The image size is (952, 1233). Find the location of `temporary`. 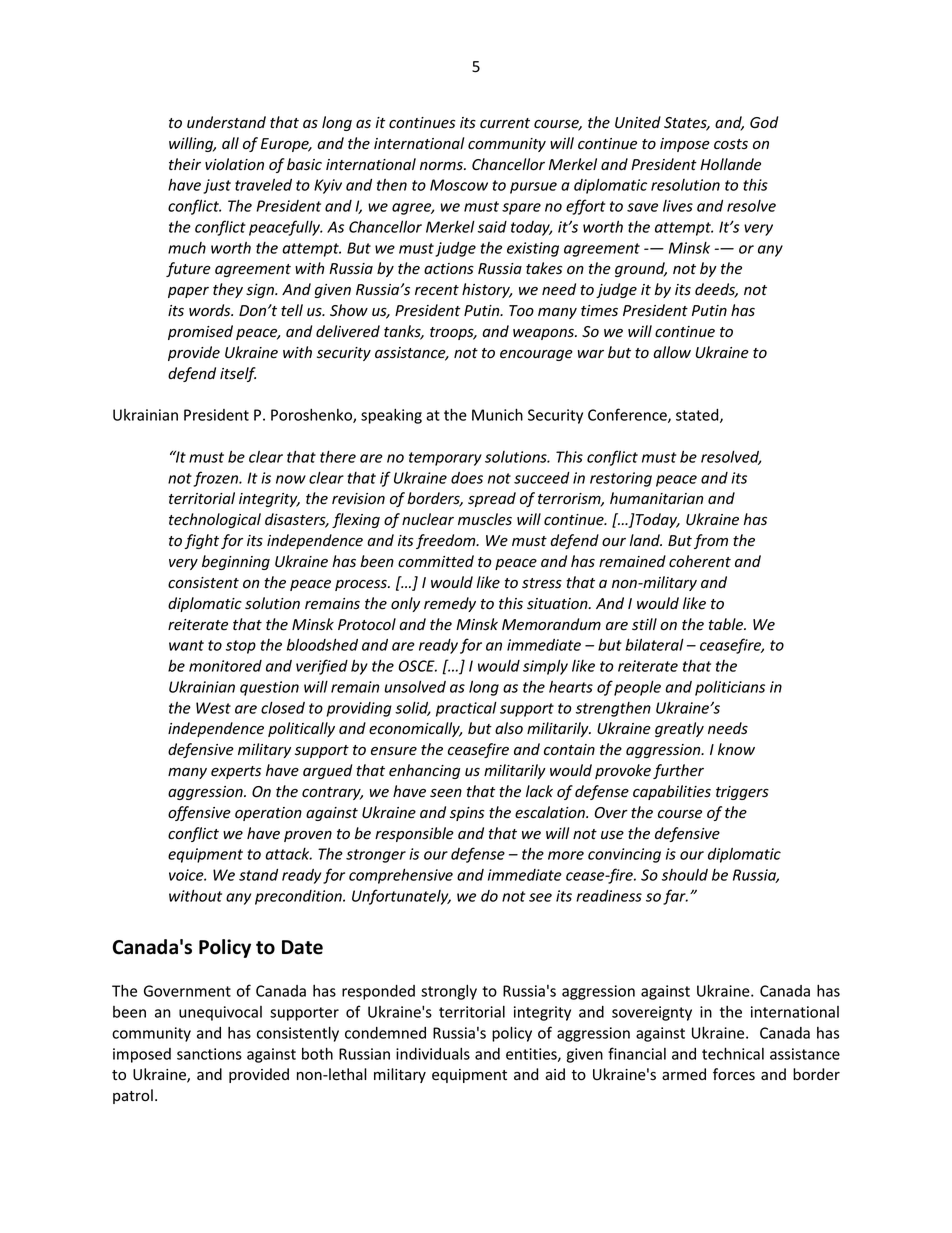

temporary is located at coordinates (445, 459).
